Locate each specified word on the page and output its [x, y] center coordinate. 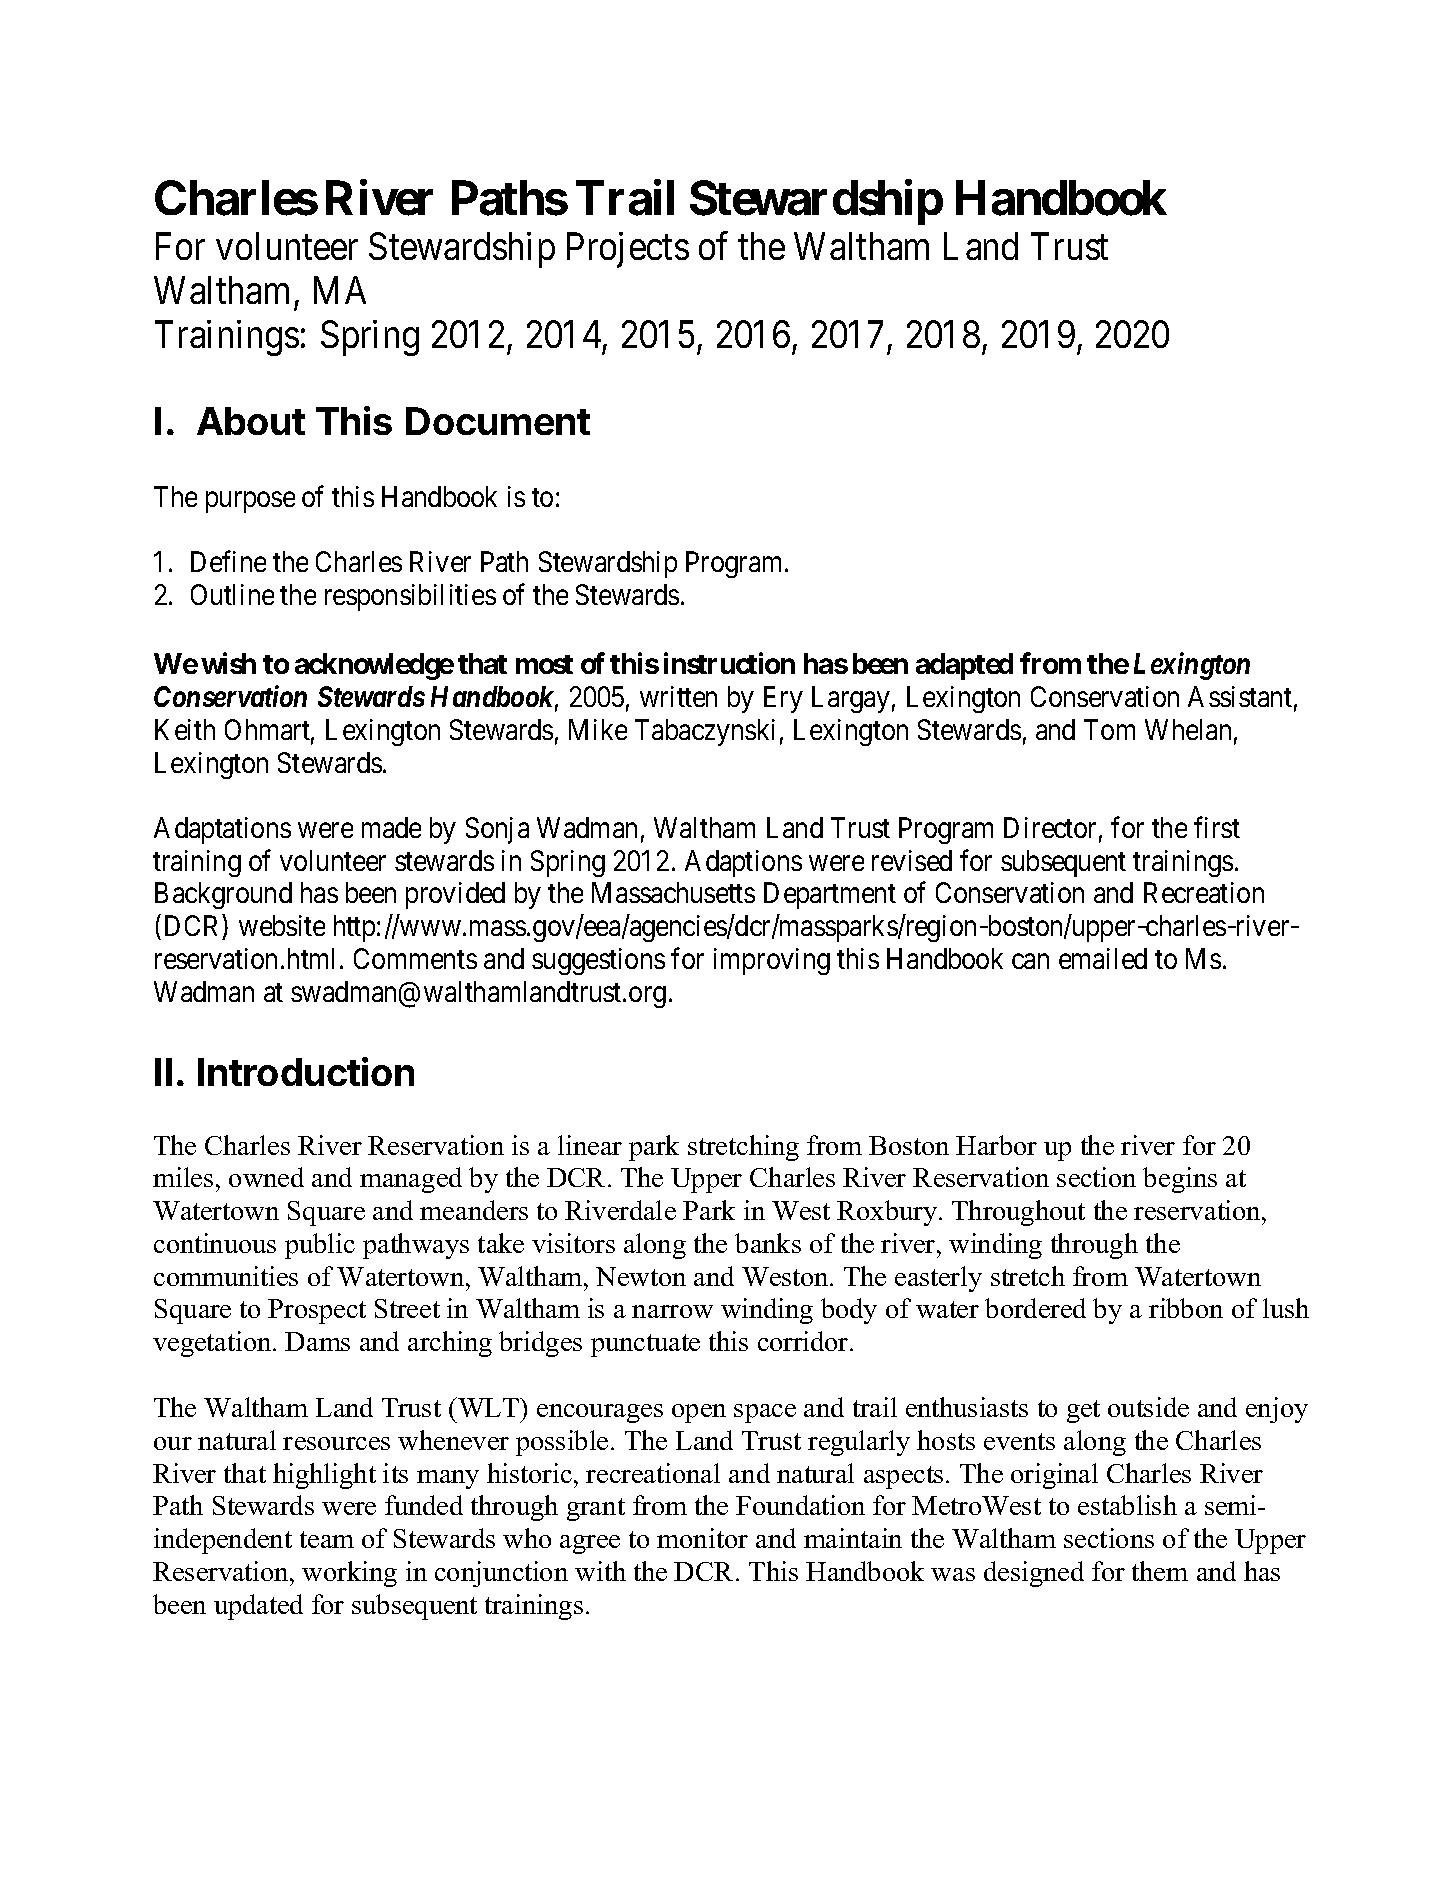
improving [772, 961]
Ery [783, 699]
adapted [964, 666]
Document [498, 421]
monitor [702, 1538]
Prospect [317, 1311]
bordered [1035, 1308]
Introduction [306, 1071]
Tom [1109, 729]
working [349, 1574]
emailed [1103, 958]
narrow [672, 1311]
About [251, 421]
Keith [185, 729]
